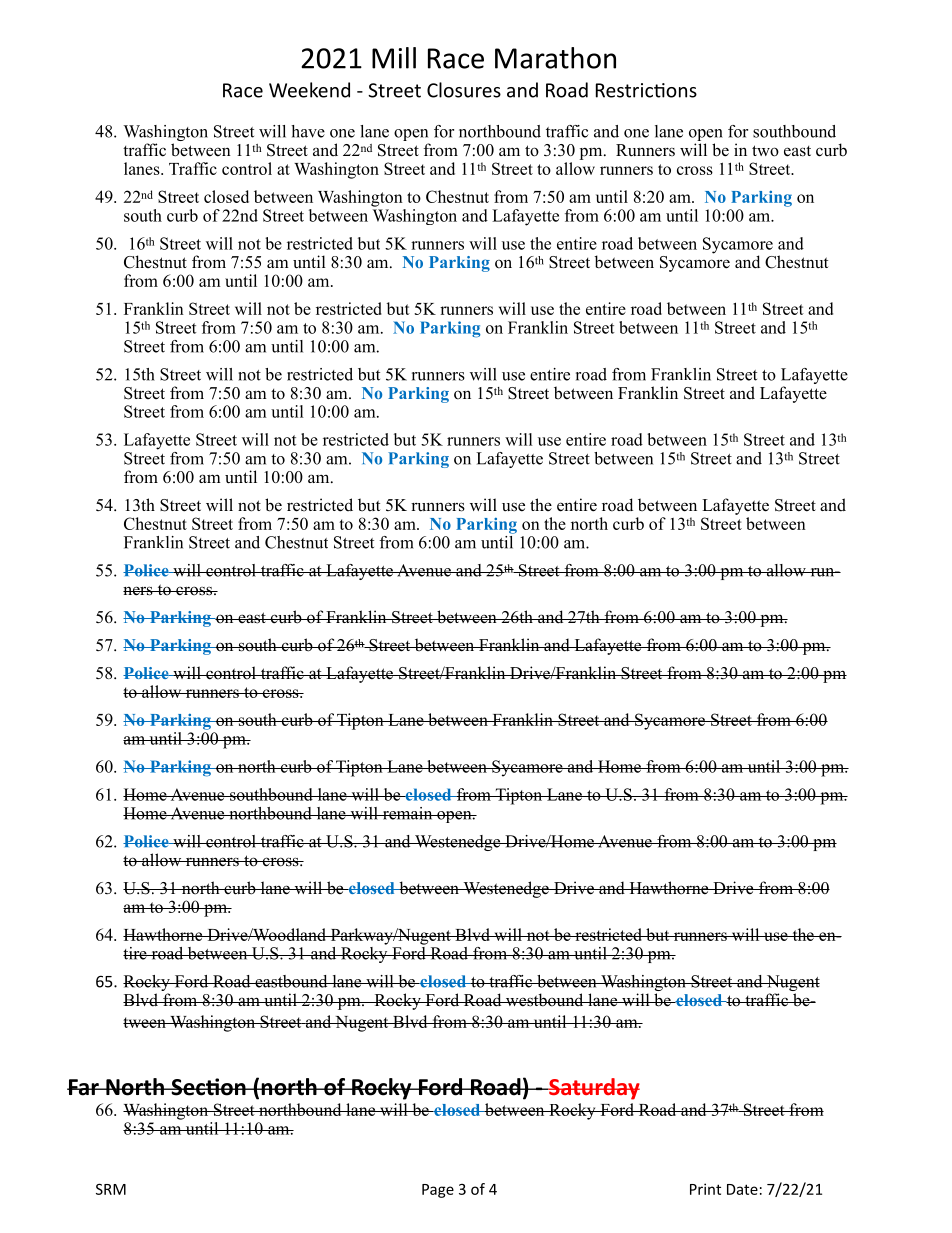 This image has height=1233, width=952. Describe the element at coordinates (705, 1189) in the image. I see `Print` at that location.
